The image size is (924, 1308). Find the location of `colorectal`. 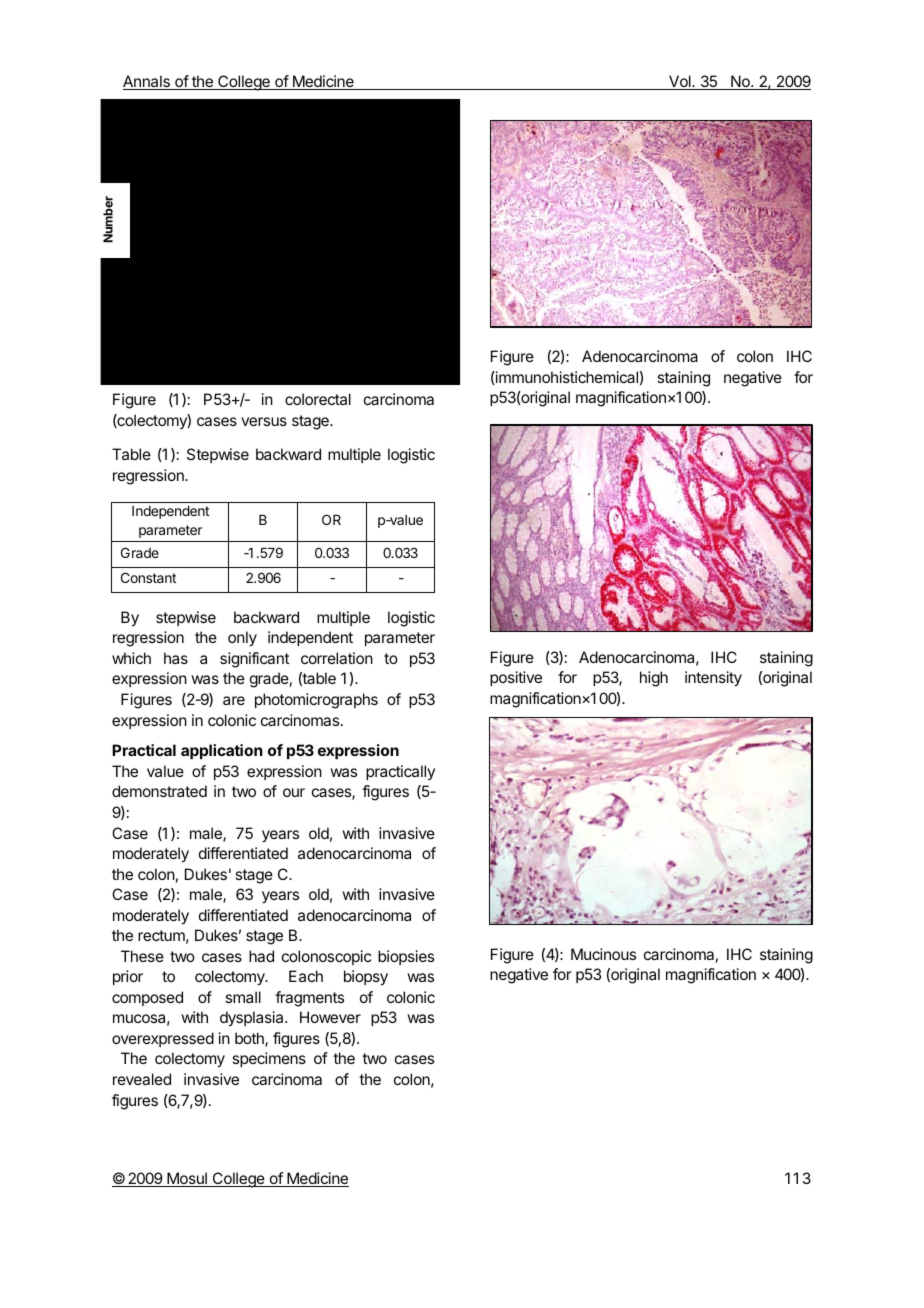

colorectal is located at coordinates (318, 399).
